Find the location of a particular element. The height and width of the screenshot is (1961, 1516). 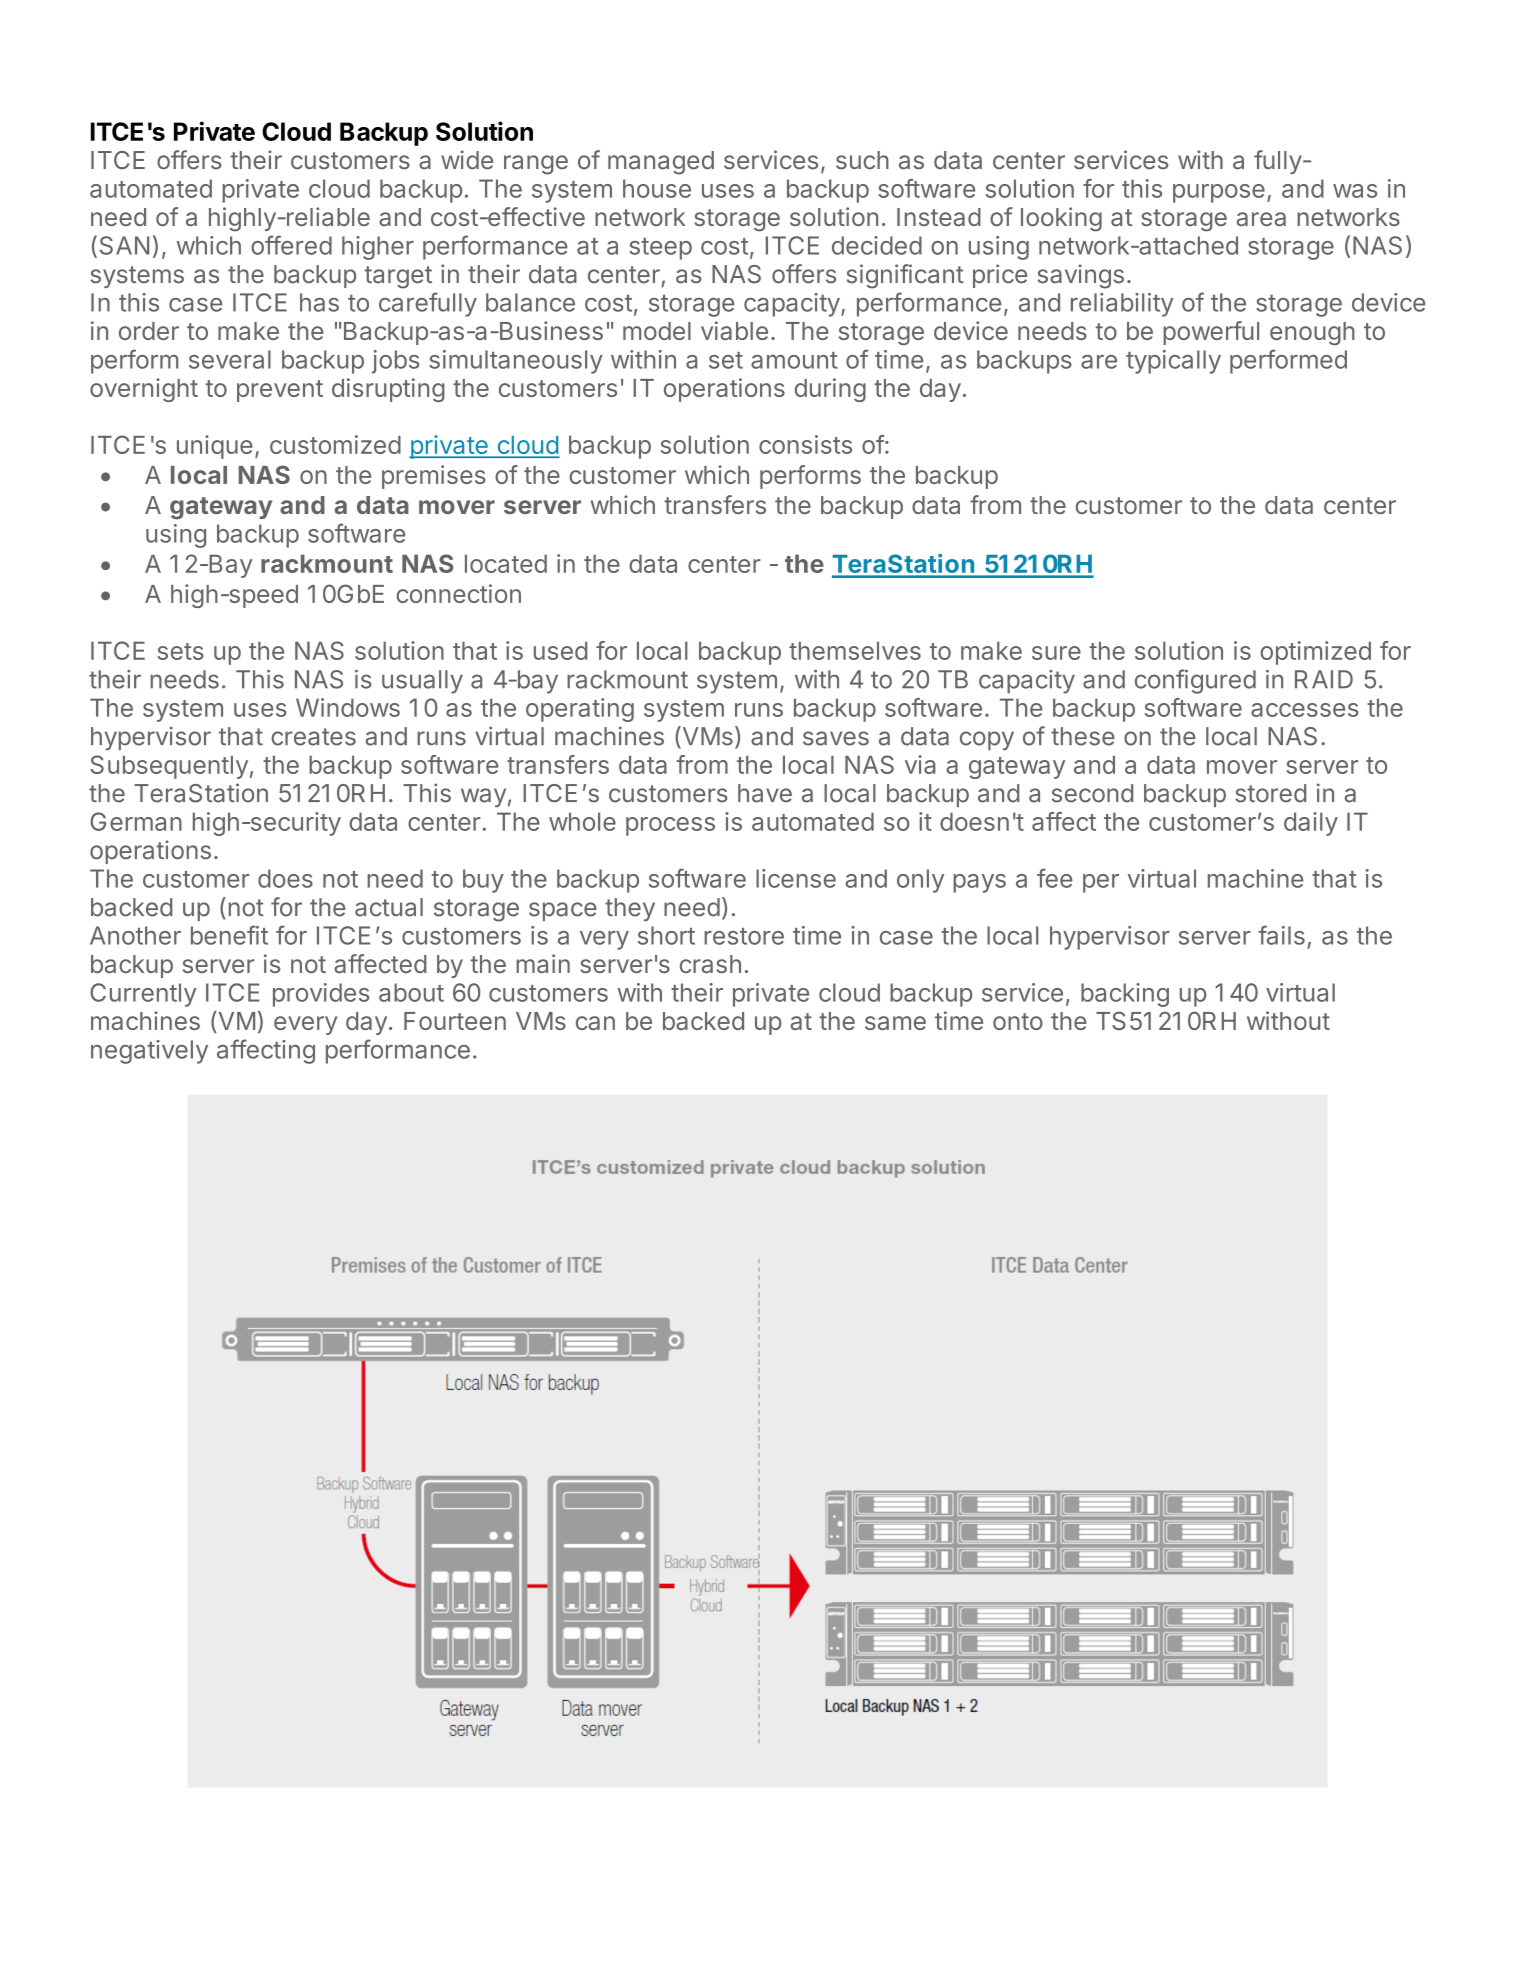

offered is located at coordinates (291, 245).
